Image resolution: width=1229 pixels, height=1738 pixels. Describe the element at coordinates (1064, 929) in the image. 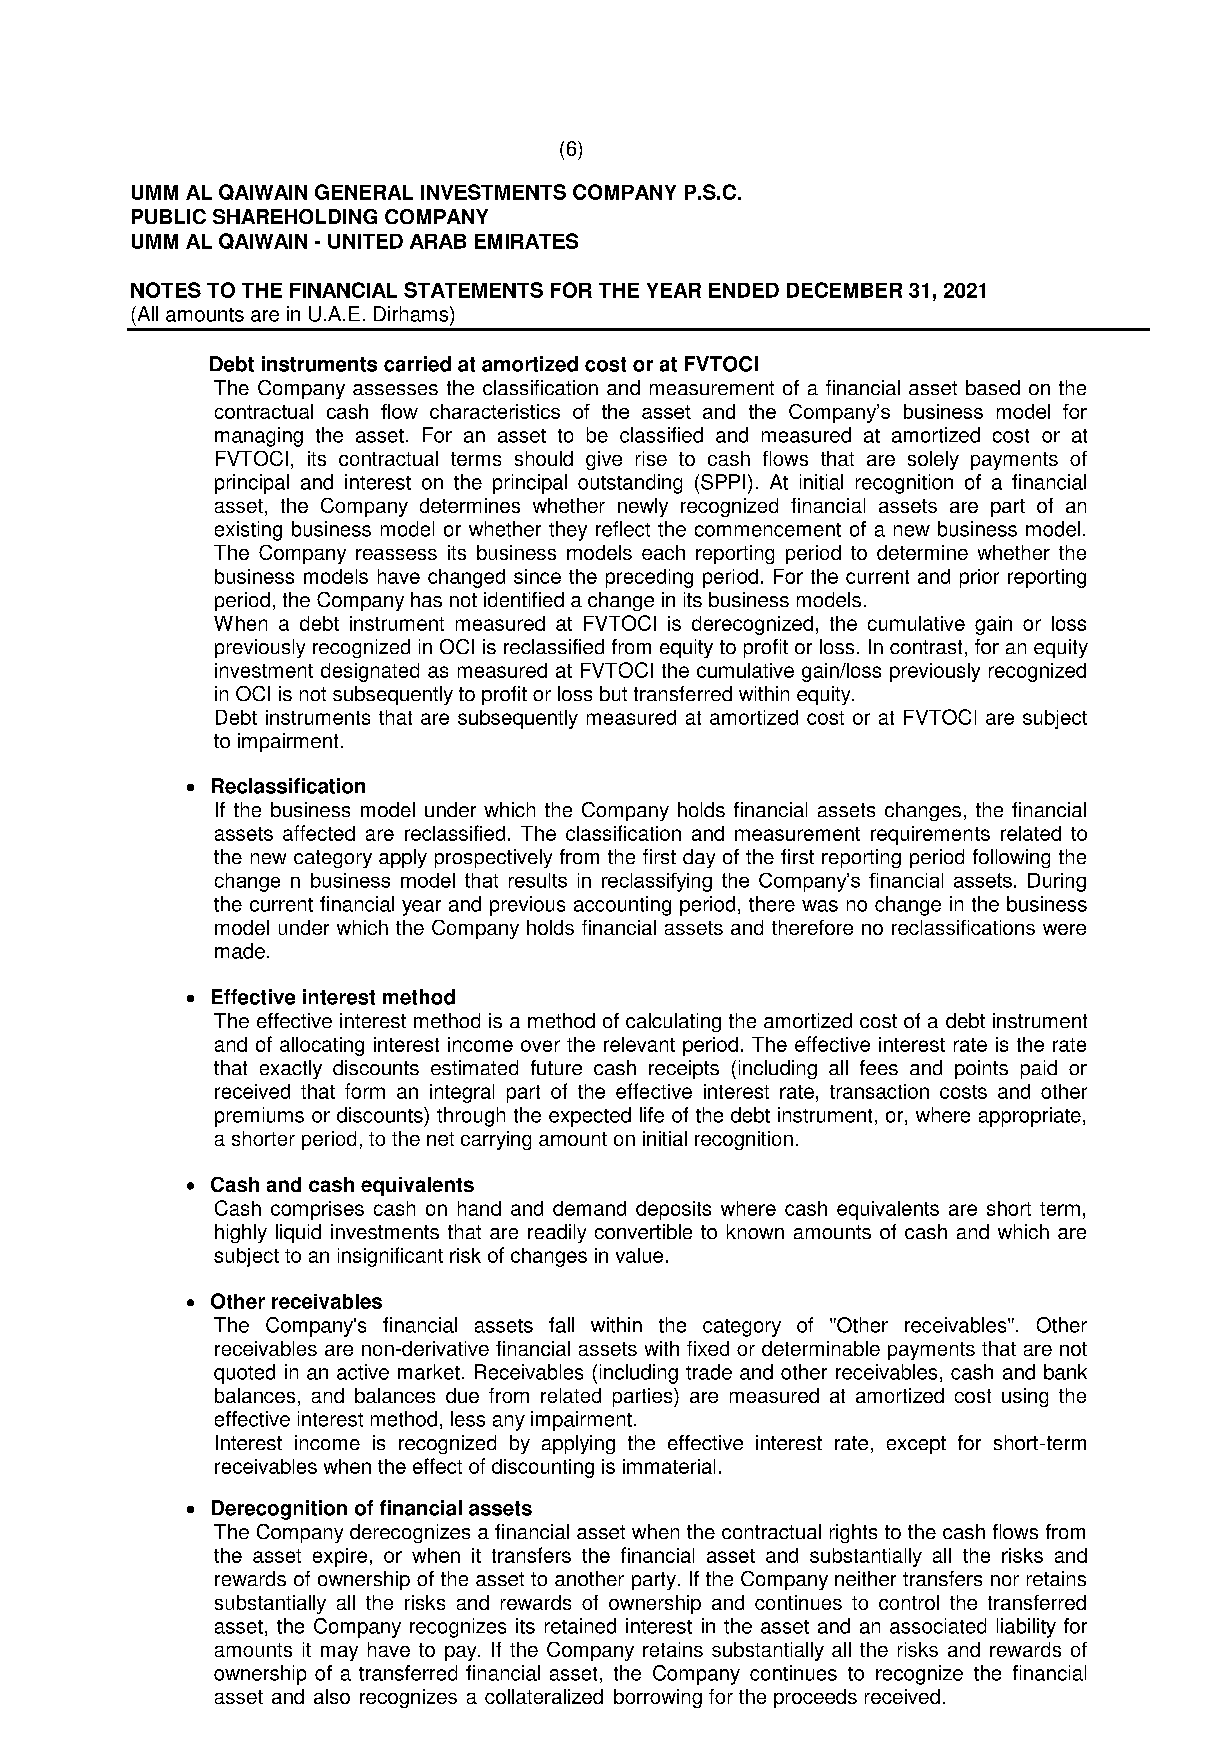

I see `were` at that location.
